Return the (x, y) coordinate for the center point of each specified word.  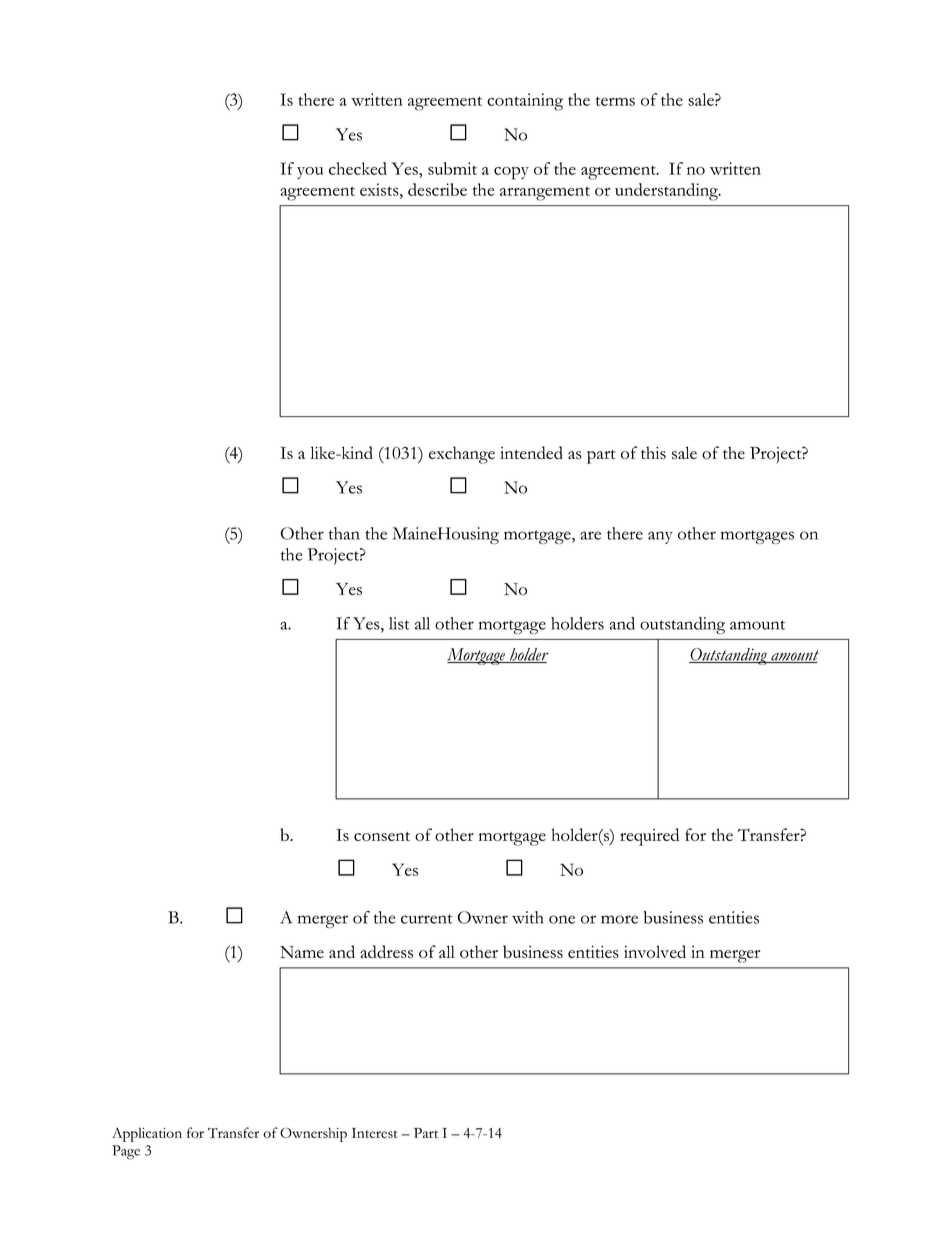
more (619, 919)
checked (358, 168)
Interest (375, 1133)
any (660, 537)
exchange (462, 455)
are (590, 535)
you (310, 173)
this (653, 452)
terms (615, 101)
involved (655, 951)
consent (382, 836)
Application (147, 1134)
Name (302, 952)
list (399, 623)
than (344, 533)
